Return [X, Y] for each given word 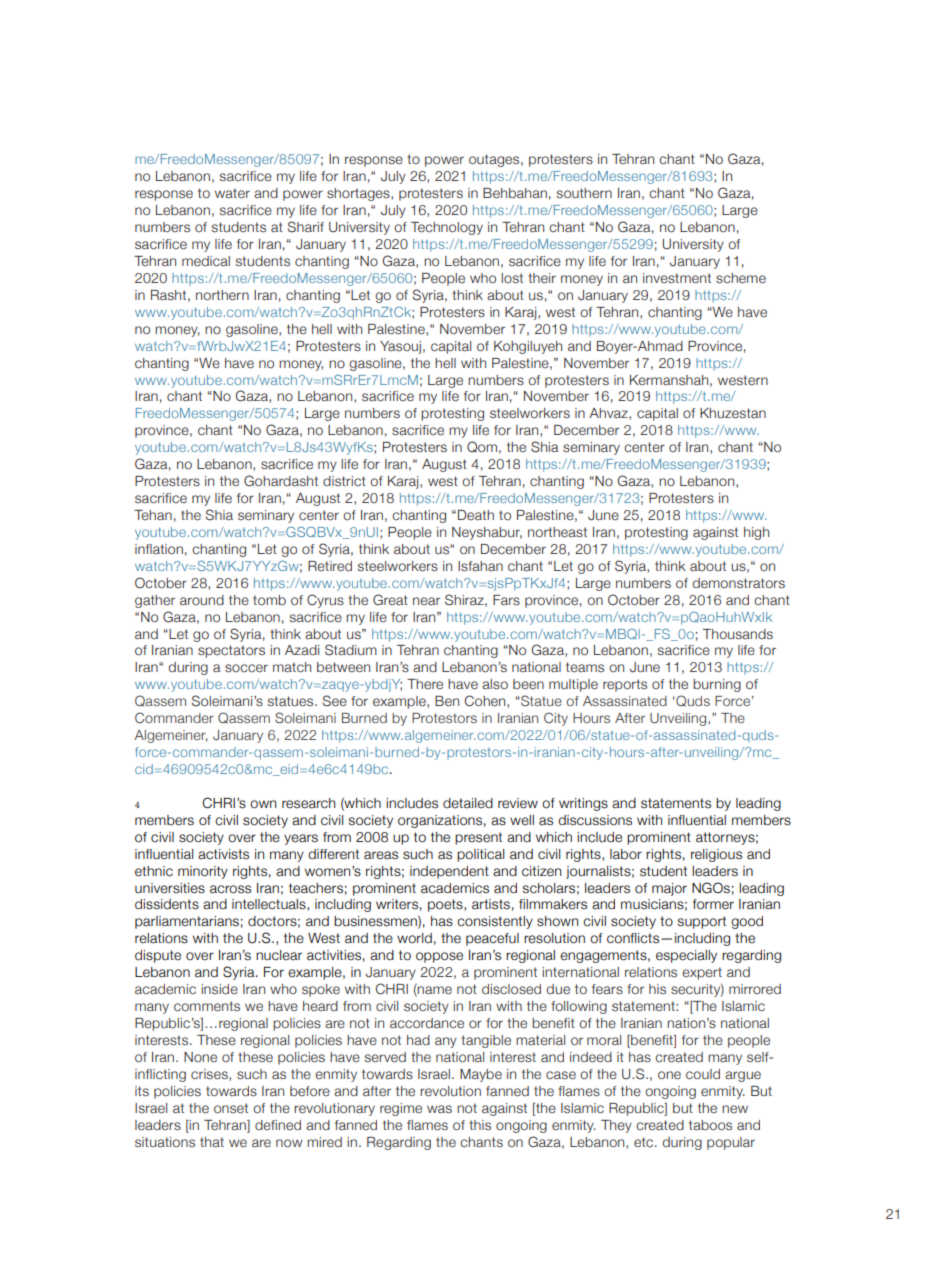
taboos [710, 1125]
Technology [447, 228]
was [439, 1109]
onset [231, 1108]
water [232, 193]
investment [677, 278]
